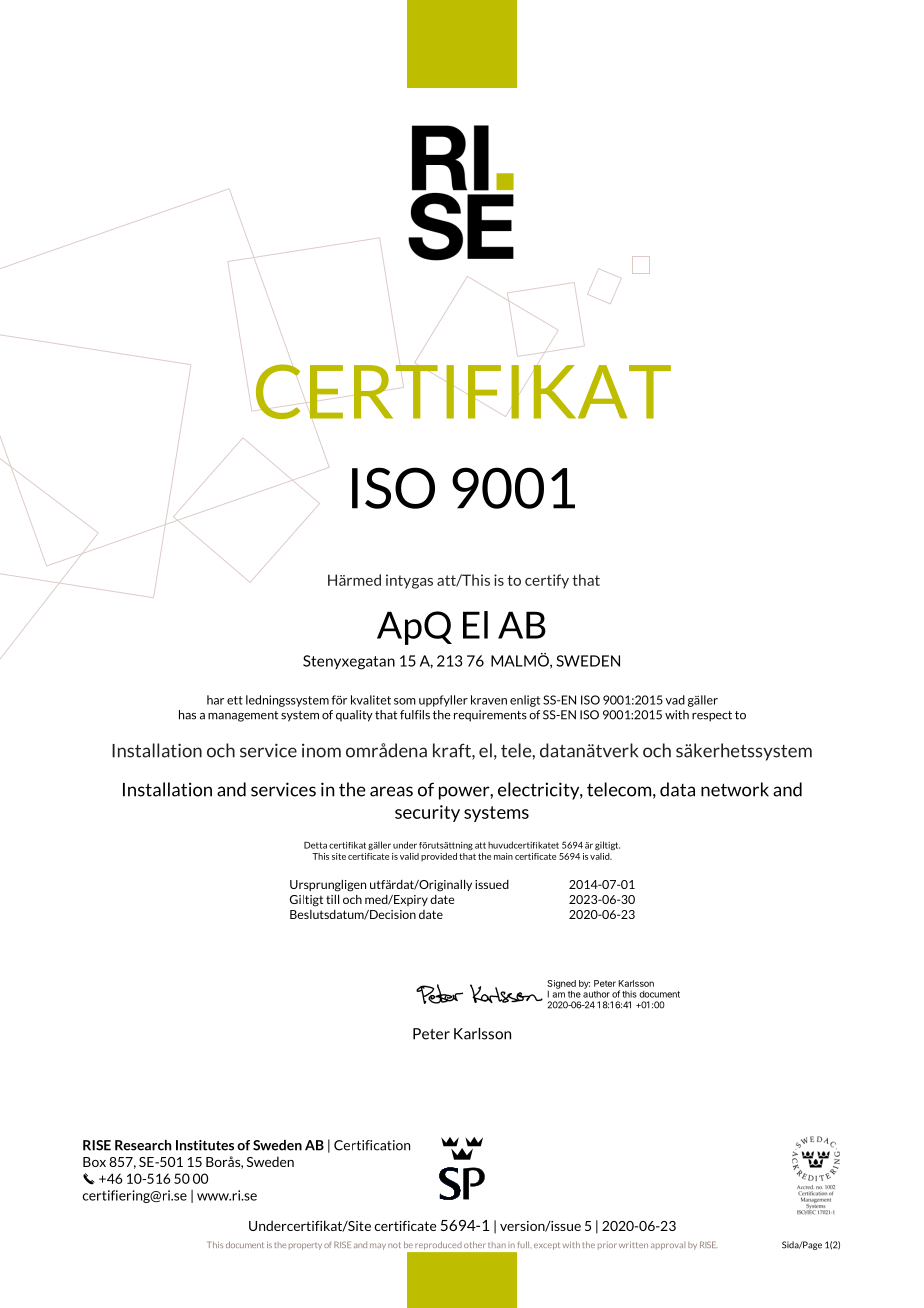  What do you see at coordinates (668, 1246) in the screenshot?
I see `approval` at bounding box center [668, 1246].
